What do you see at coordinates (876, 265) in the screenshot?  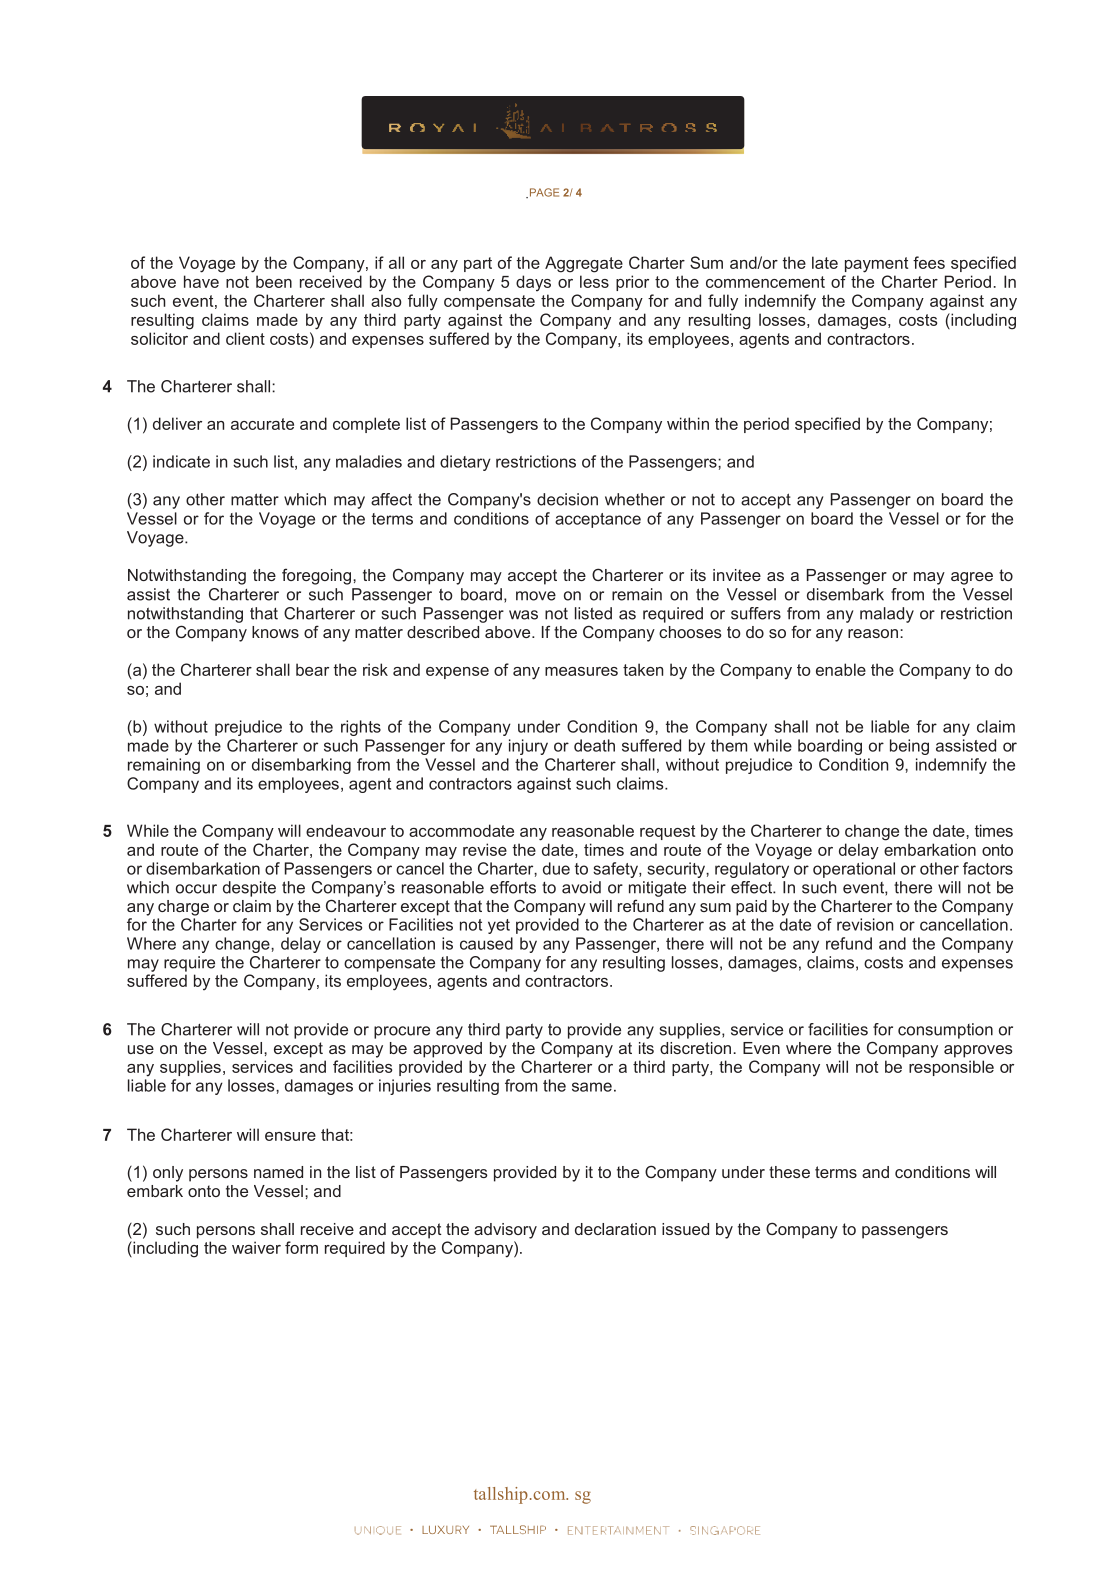 I see `payment` at bounding box center [876, 265].
